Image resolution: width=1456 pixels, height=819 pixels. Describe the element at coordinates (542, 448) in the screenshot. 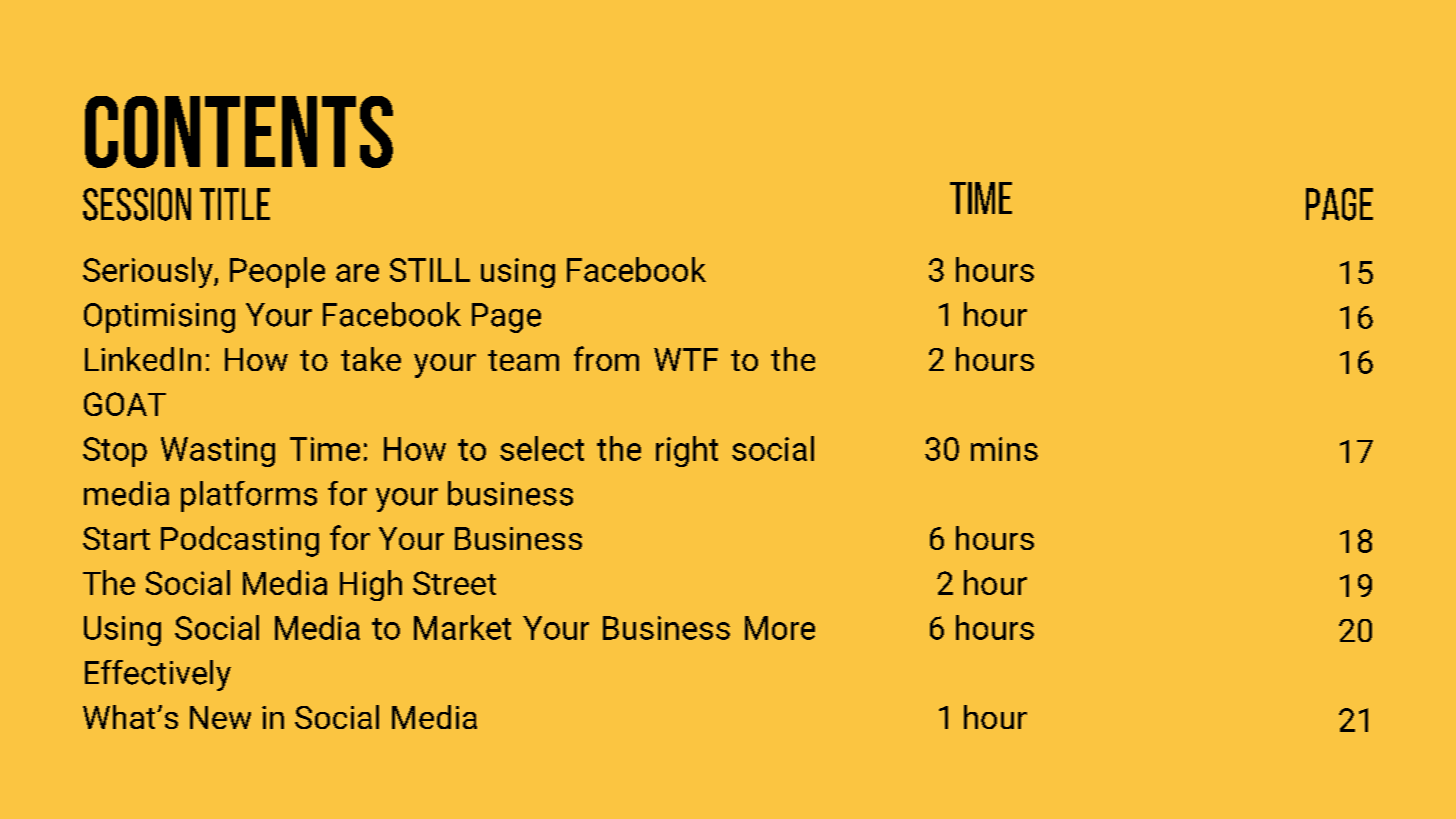

I see `select` at that location.
